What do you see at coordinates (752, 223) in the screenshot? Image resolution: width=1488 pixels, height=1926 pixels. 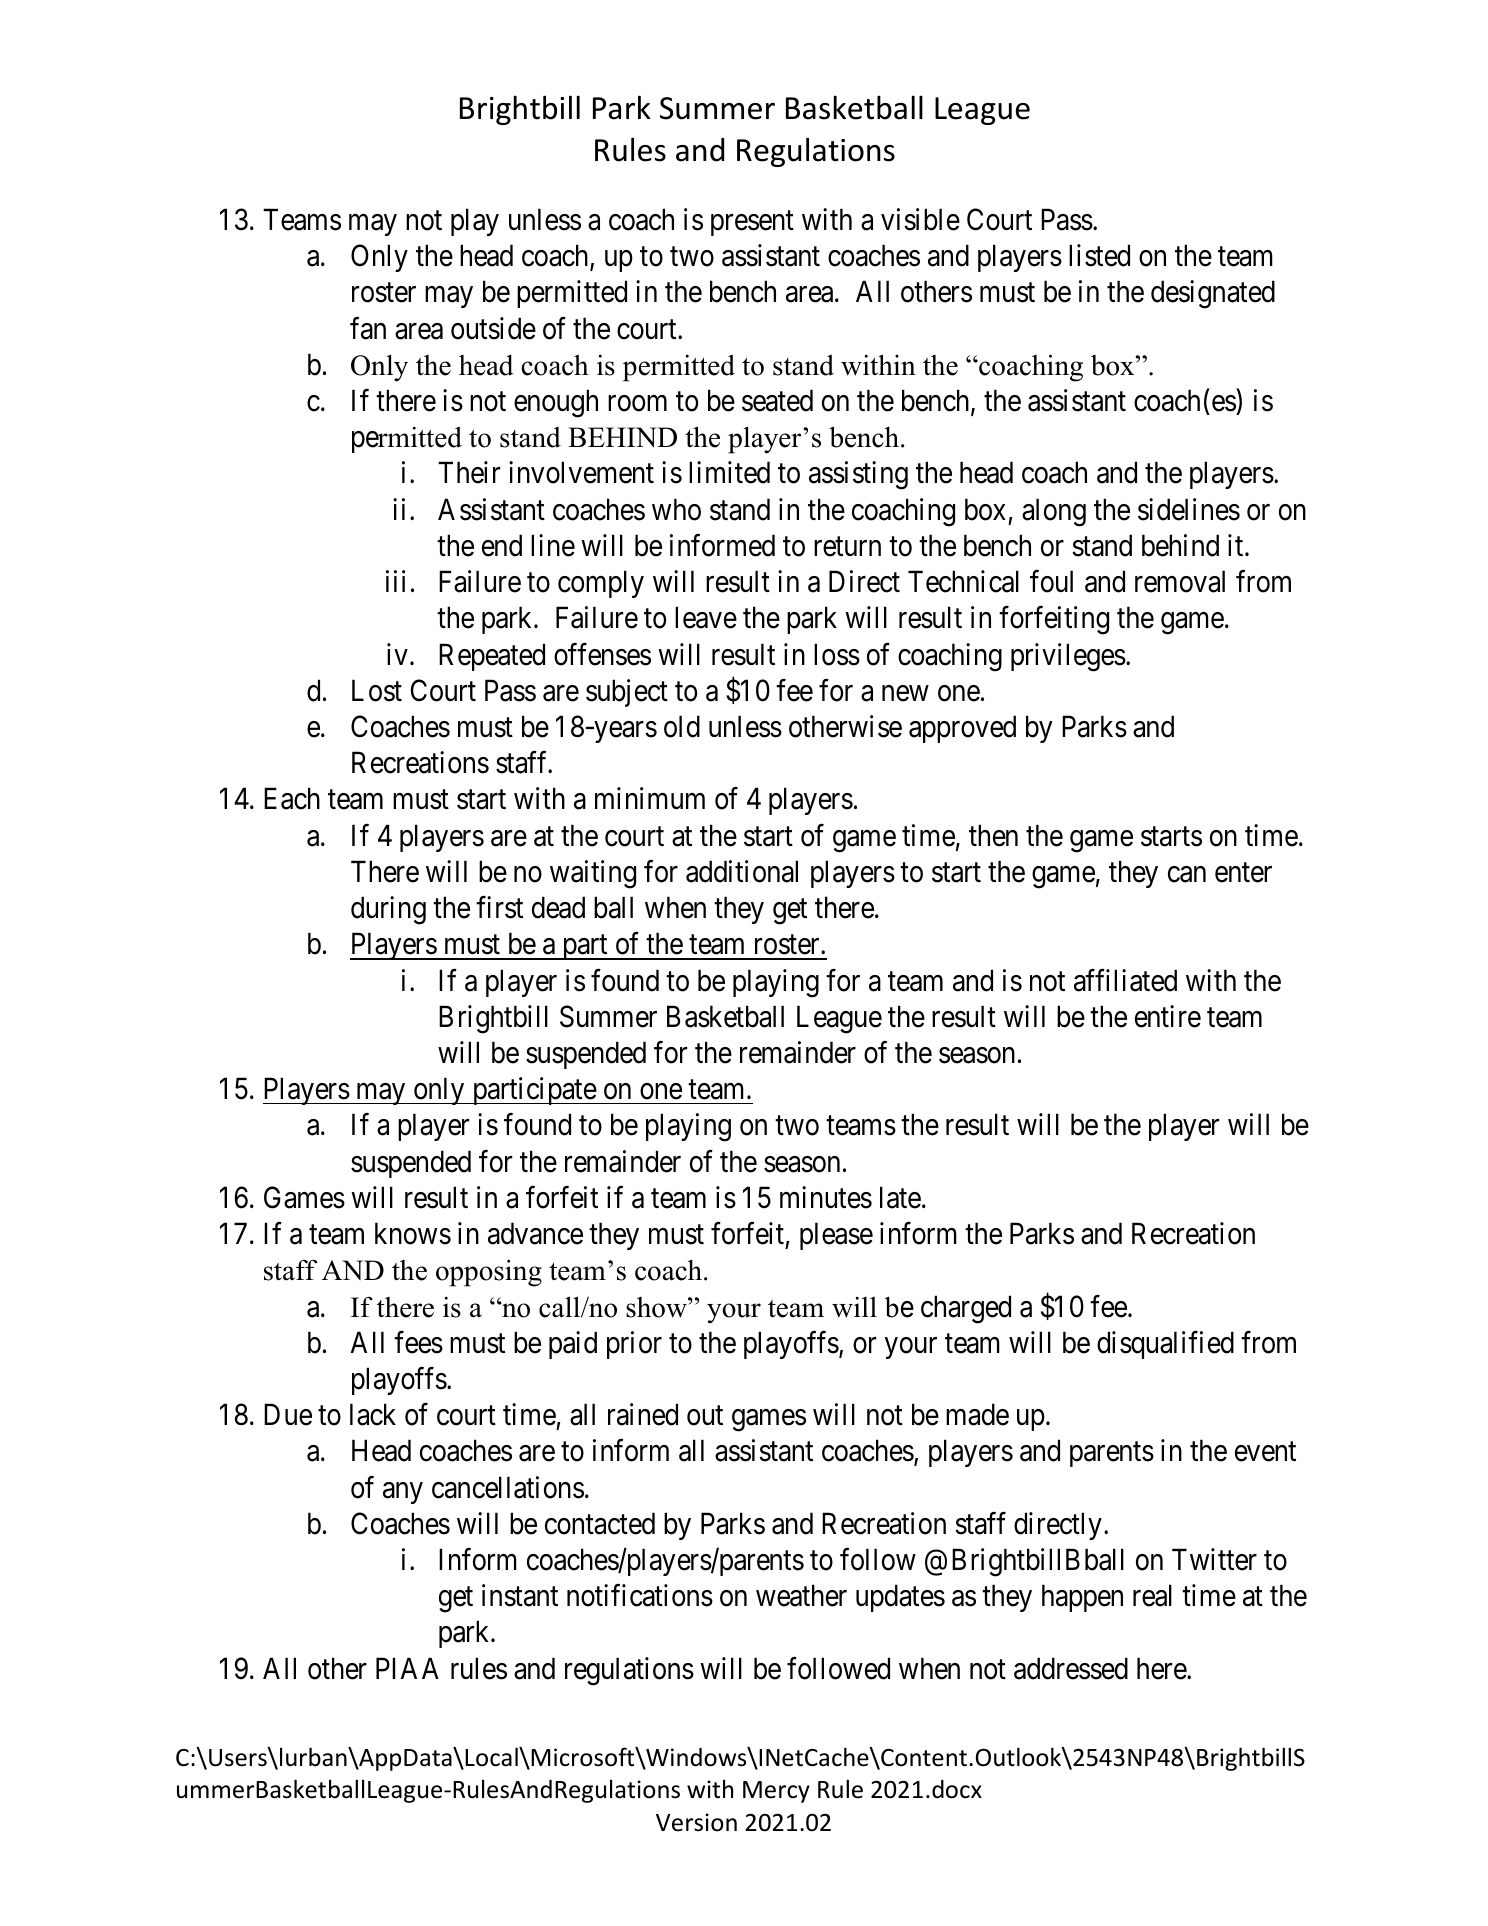 I see `present` at bounding box center [752, 223].
